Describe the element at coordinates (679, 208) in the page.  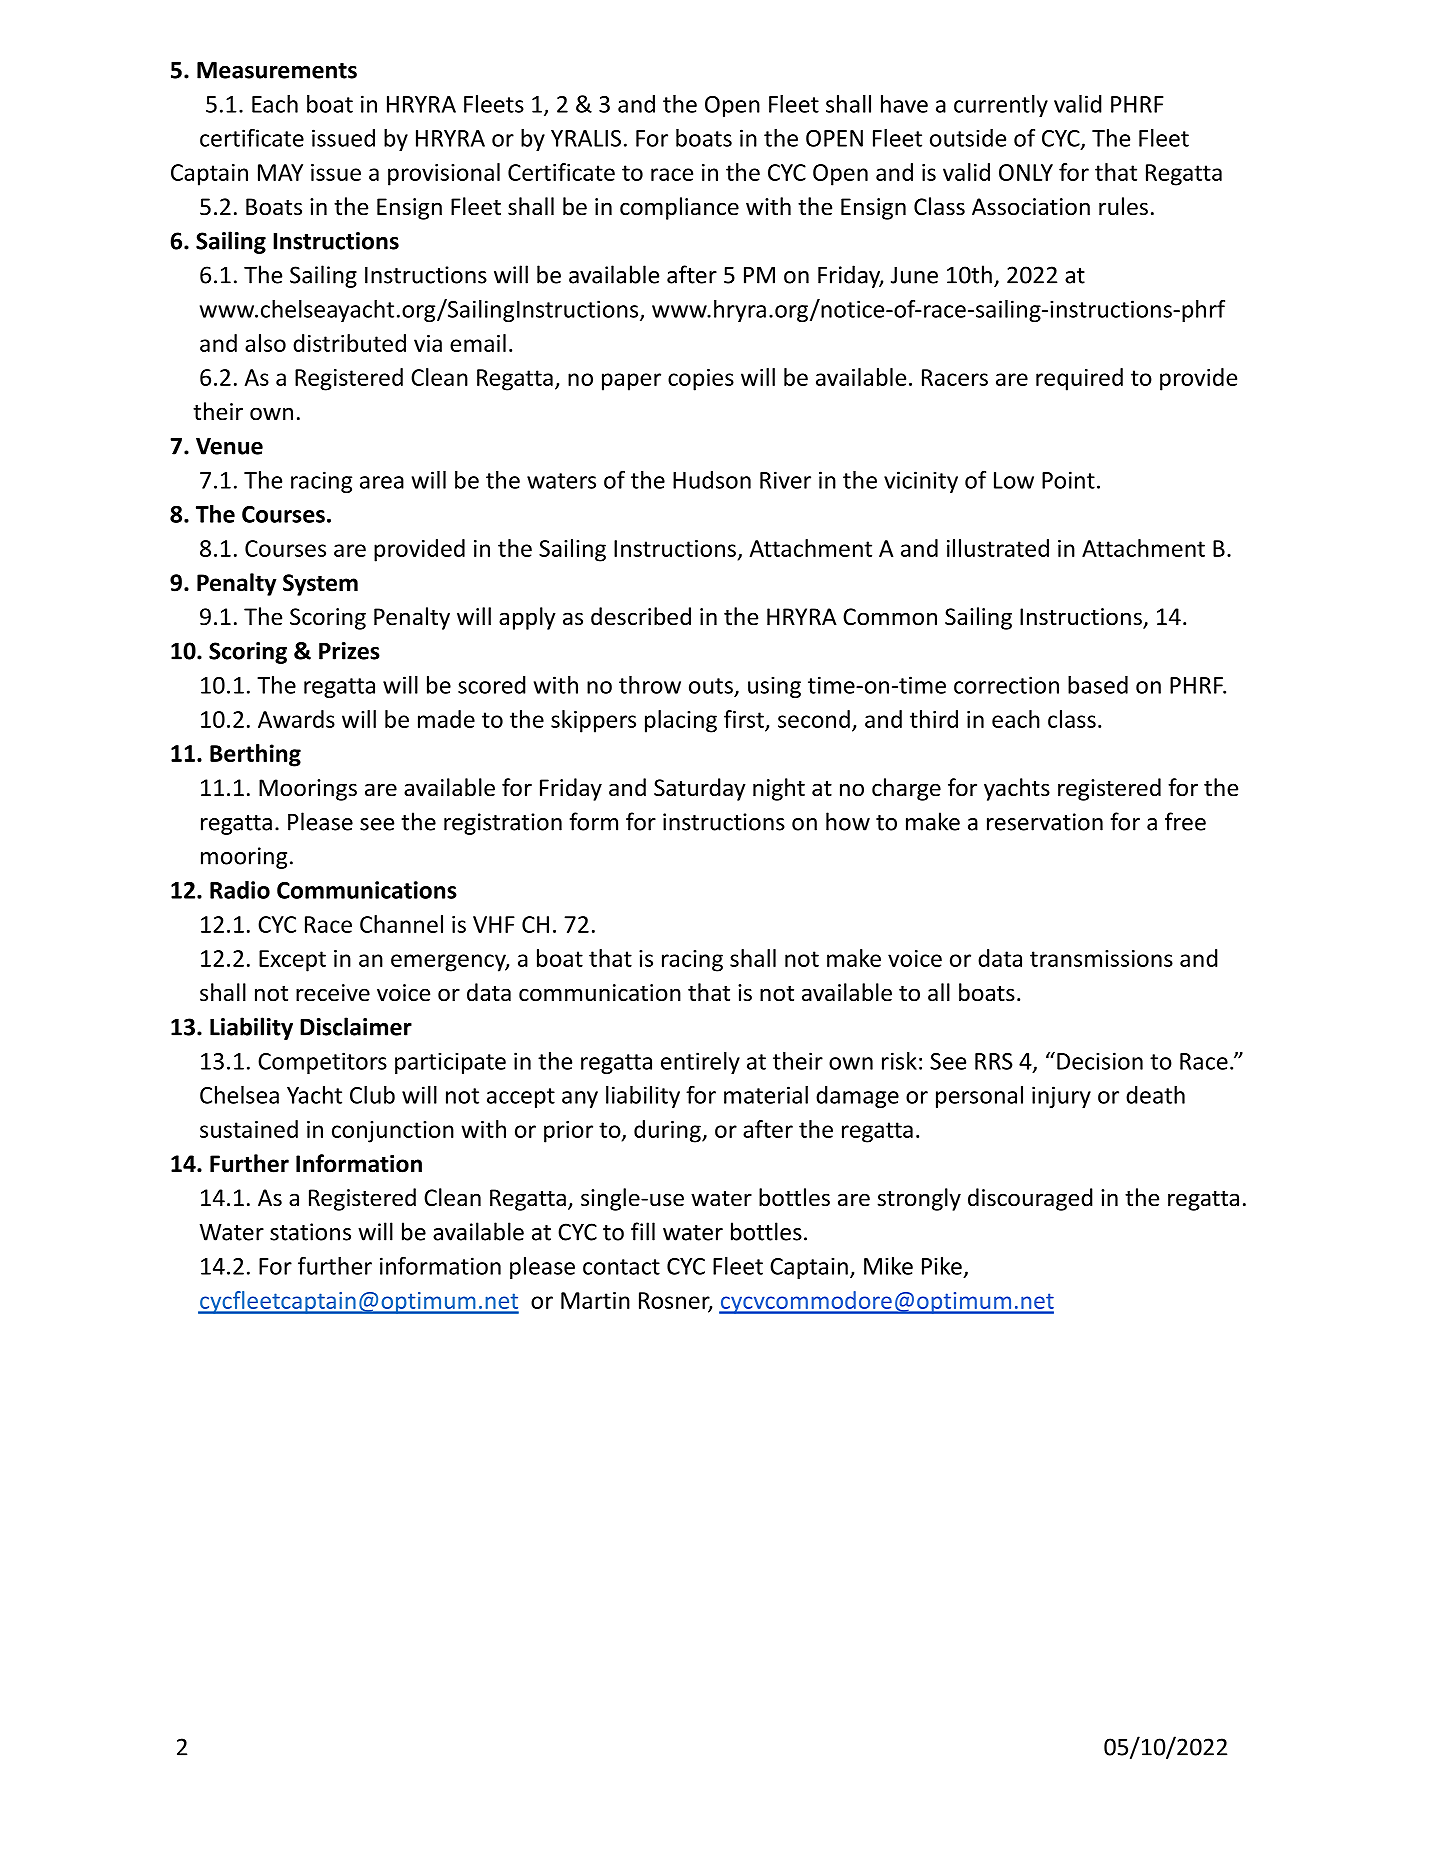
I see `compliance` at that location.
